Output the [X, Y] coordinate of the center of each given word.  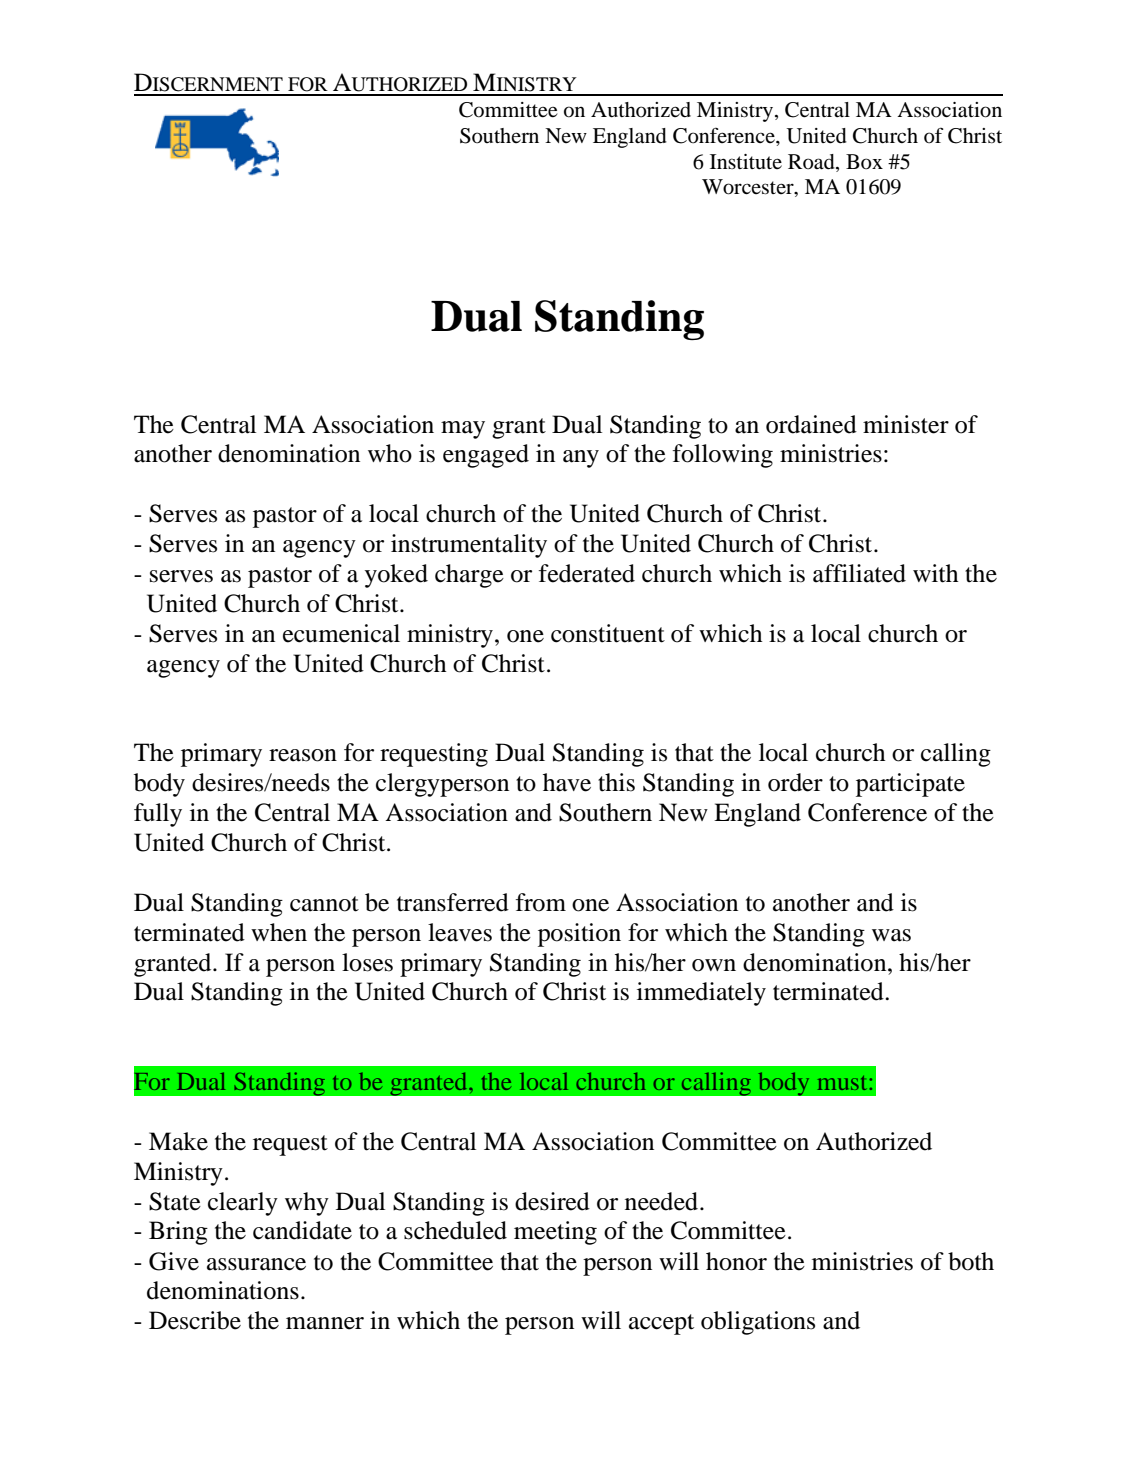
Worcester [749, 188]
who [390, 453]
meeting [555, 1233]
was [891, 935]
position [579, 935]
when [279, 932]
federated [587, 573]
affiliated [859, 573]
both [971, 1261]
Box [864, 162]
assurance [256, 1264]
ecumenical [341, 633]
